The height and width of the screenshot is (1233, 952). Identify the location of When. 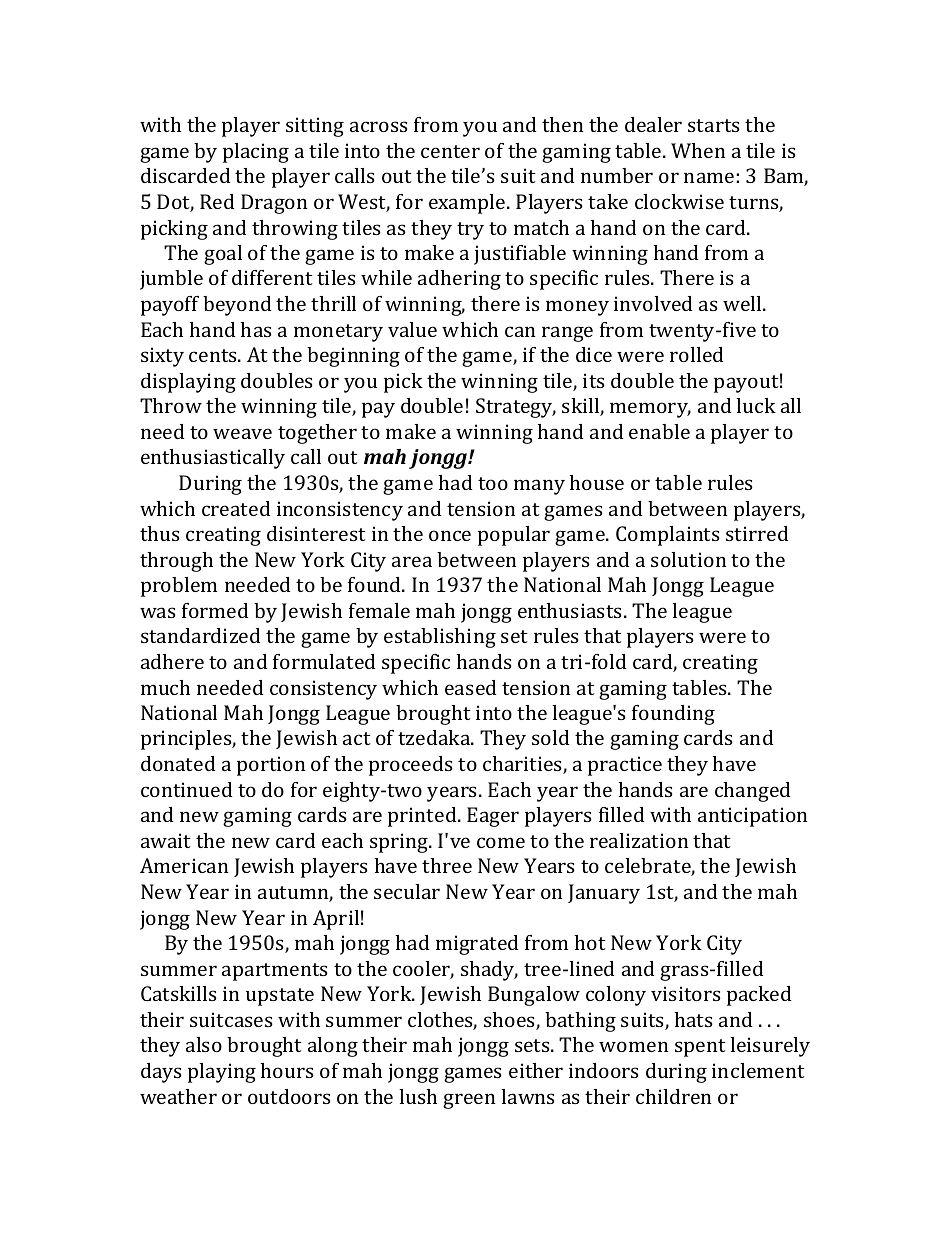
(698, 150).
